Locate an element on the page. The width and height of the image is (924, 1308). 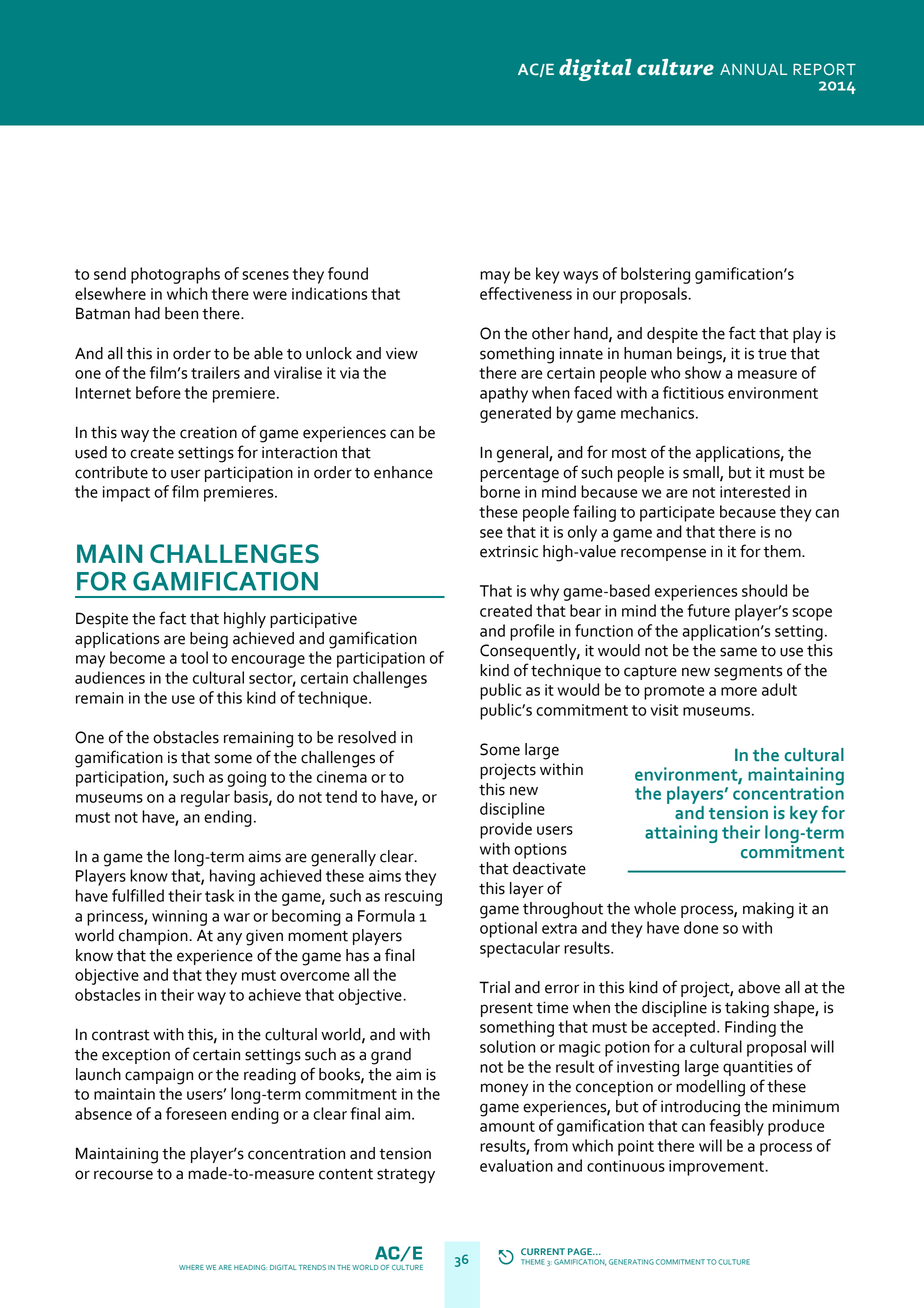
photographs is located at coordinates (175, 275).
